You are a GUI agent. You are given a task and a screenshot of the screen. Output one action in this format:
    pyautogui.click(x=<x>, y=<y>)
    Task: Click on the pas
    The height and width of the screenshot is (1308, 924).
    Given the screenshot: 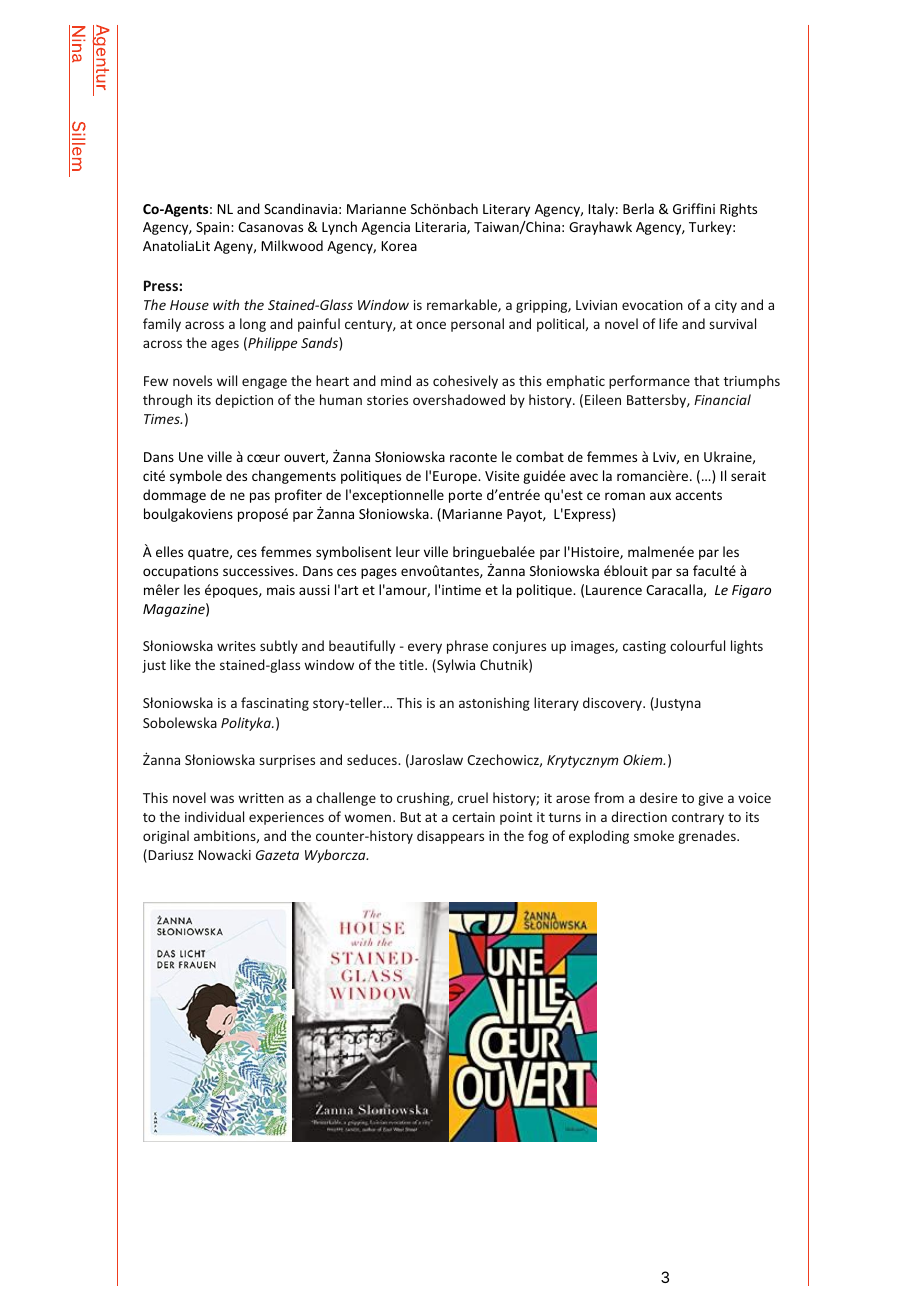 What is the action you would take?
    pyautogui.click(x=260, y=497)
